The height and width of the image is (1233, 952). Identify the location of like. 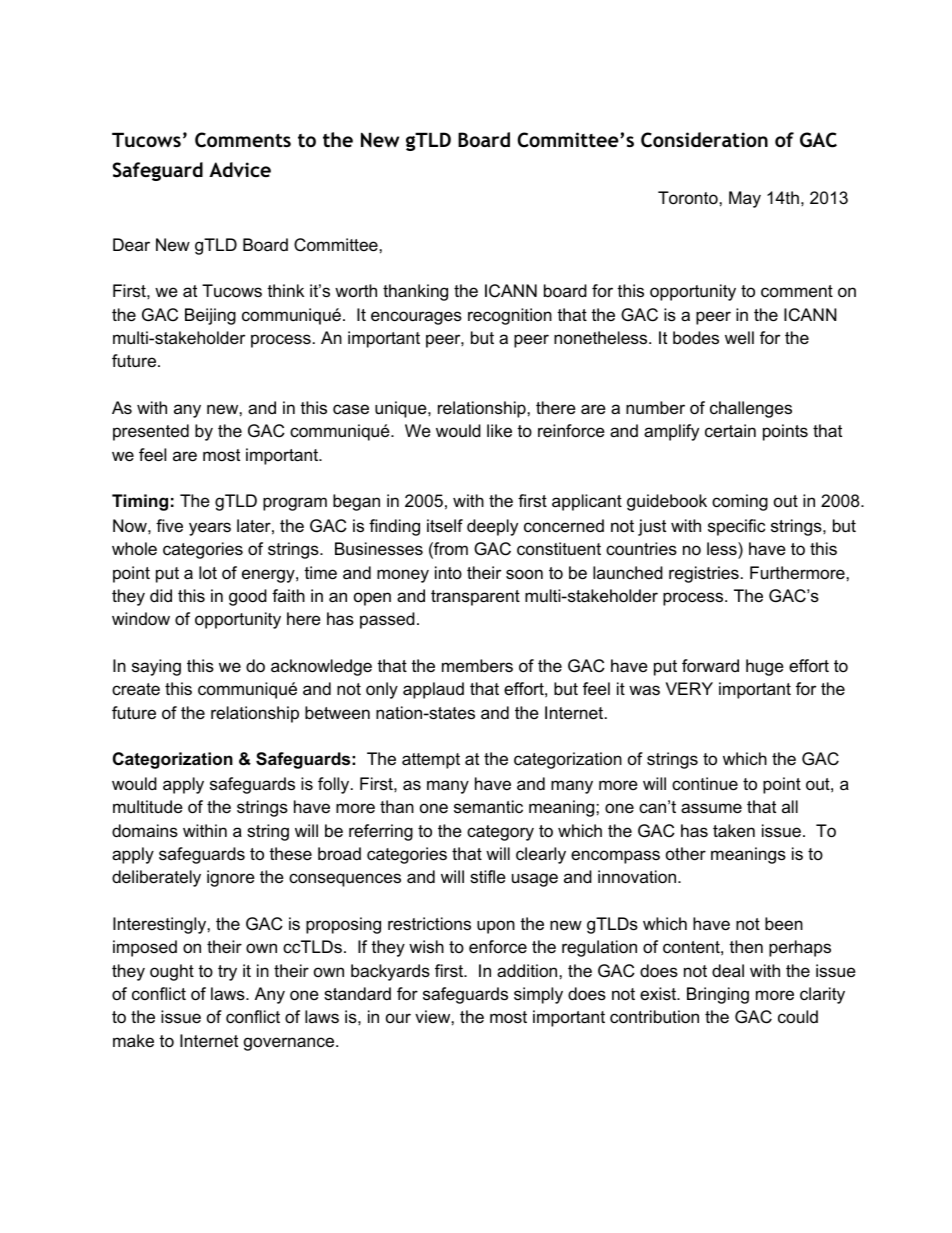
(499, 430).
